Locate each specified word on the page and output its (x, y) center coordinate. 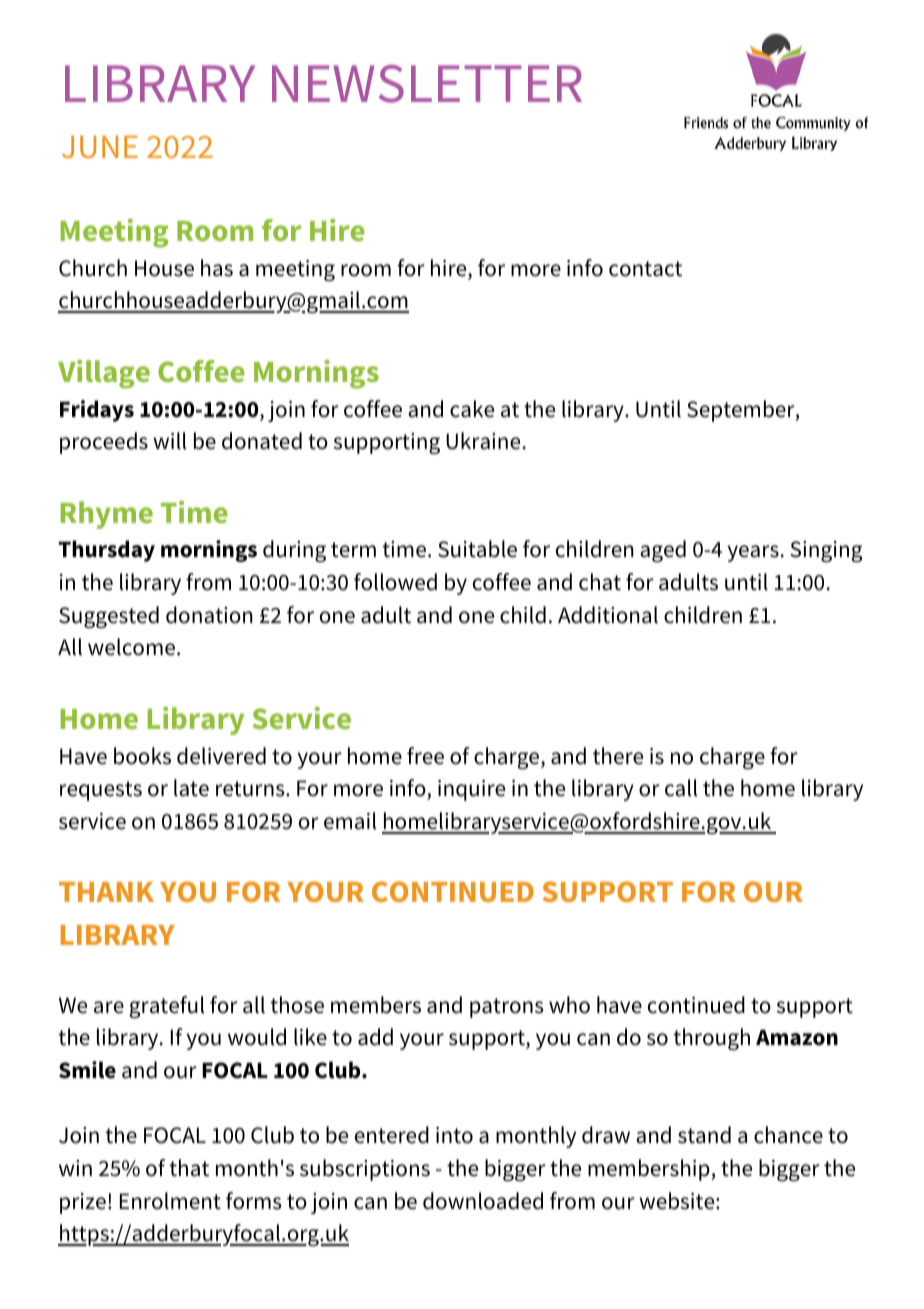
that (189, 1168)
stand (704, 1135)
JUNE (100, 147)
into (454, 1135)
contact (645, 269)
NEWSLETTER (427, 84)
